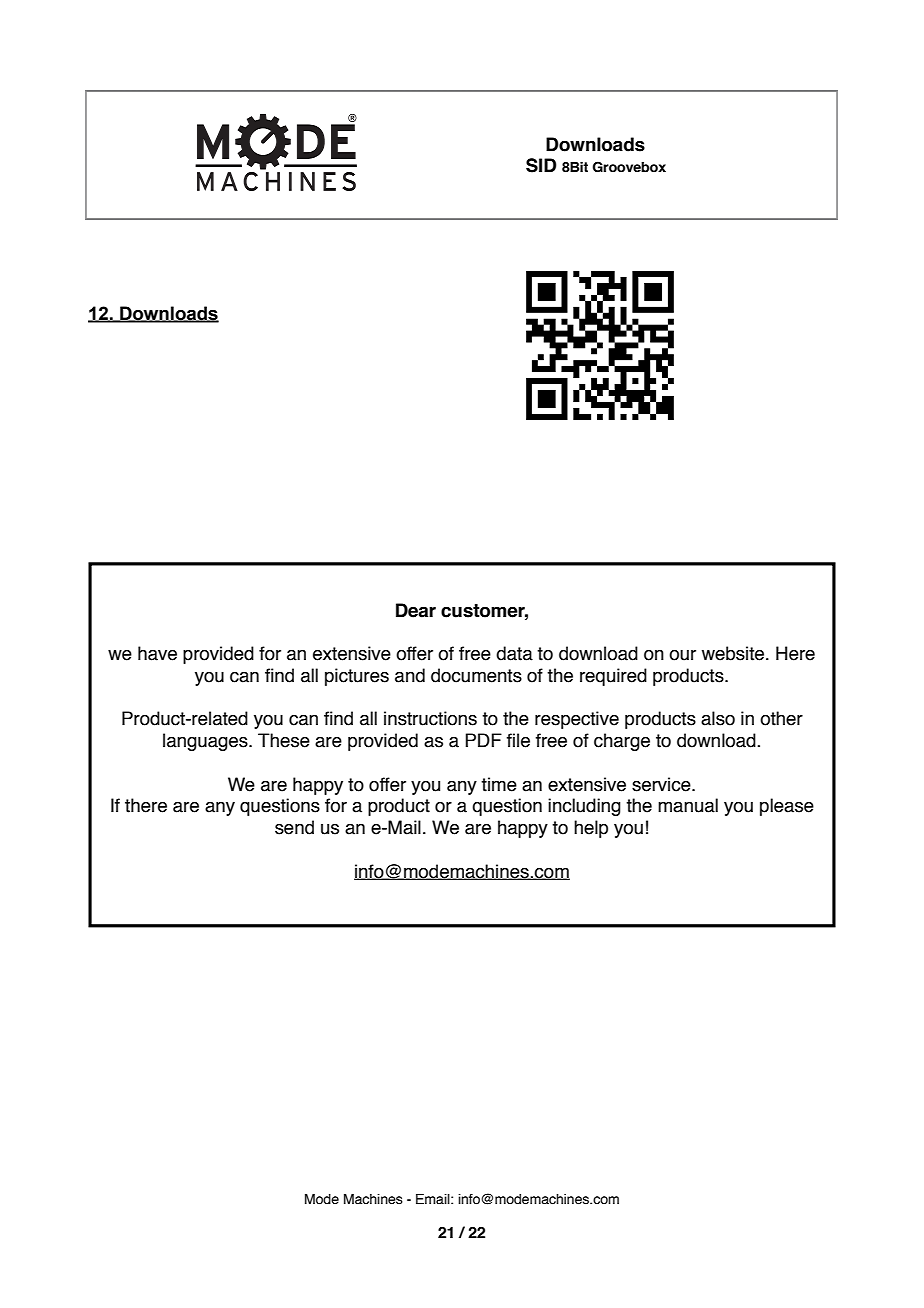 The height and width of the page is (1308, 924). Describe the element at coordinates (416, 610) in the page. I see `Dear` at that location.
